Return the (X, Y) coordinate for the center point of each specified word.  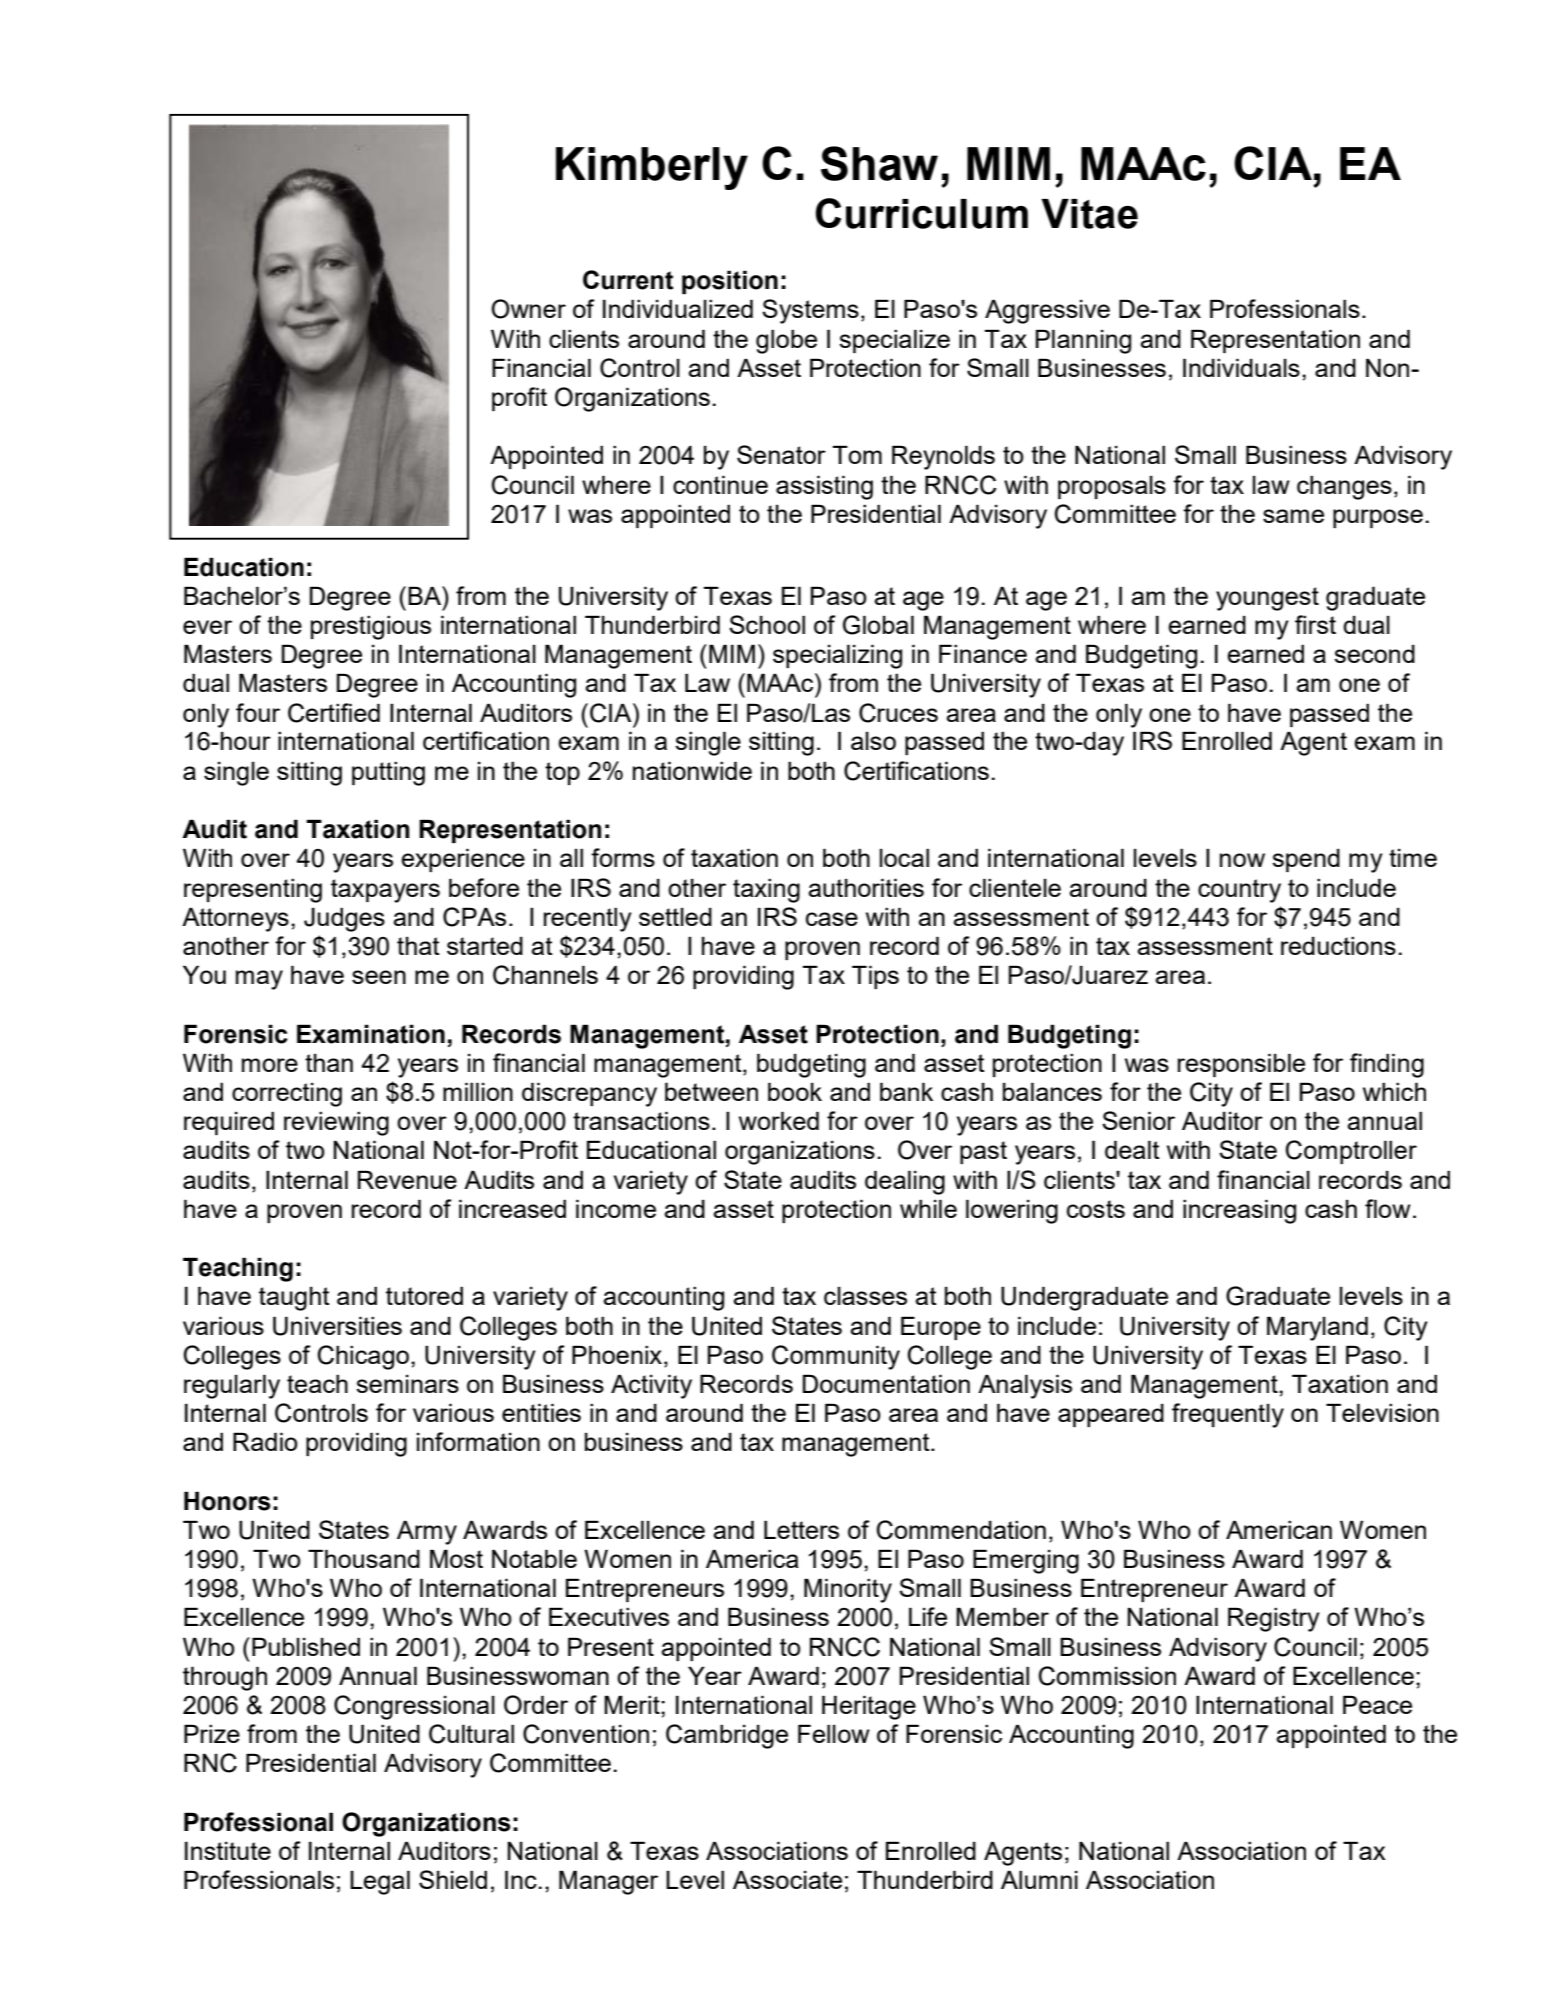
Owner (528, 309)
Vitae (1089, 214)
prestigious (371, 627)
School (767, 624)
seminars (407, 1384)
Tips (875, 977)
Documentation (886, 1383)
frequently (1228, 1415)
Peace (1377, 1704)
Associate (787, 1879)
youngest (1267, 599)
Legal (380, 1882)
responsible (1241, 1065)
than (329, 1063)
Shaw (879, 163)
